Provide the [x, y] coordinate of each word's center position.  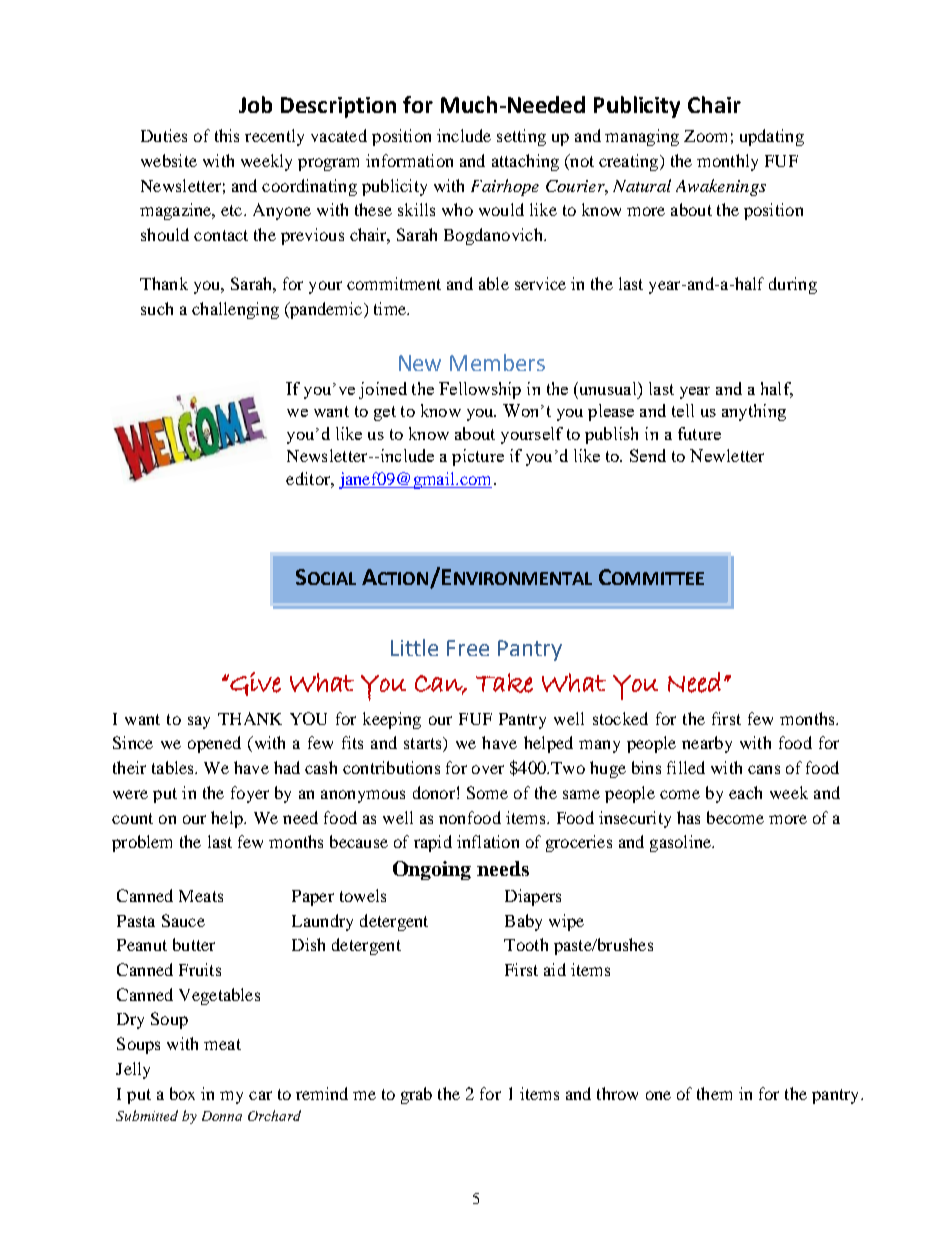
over [488, 769]
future [699, 433]
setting [521, 137]
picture [478, 457]
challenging [235, 310]
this [227, 135]
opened [214, 744]
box [182, 1093]
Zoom [705, 136]
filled [686, 767]
